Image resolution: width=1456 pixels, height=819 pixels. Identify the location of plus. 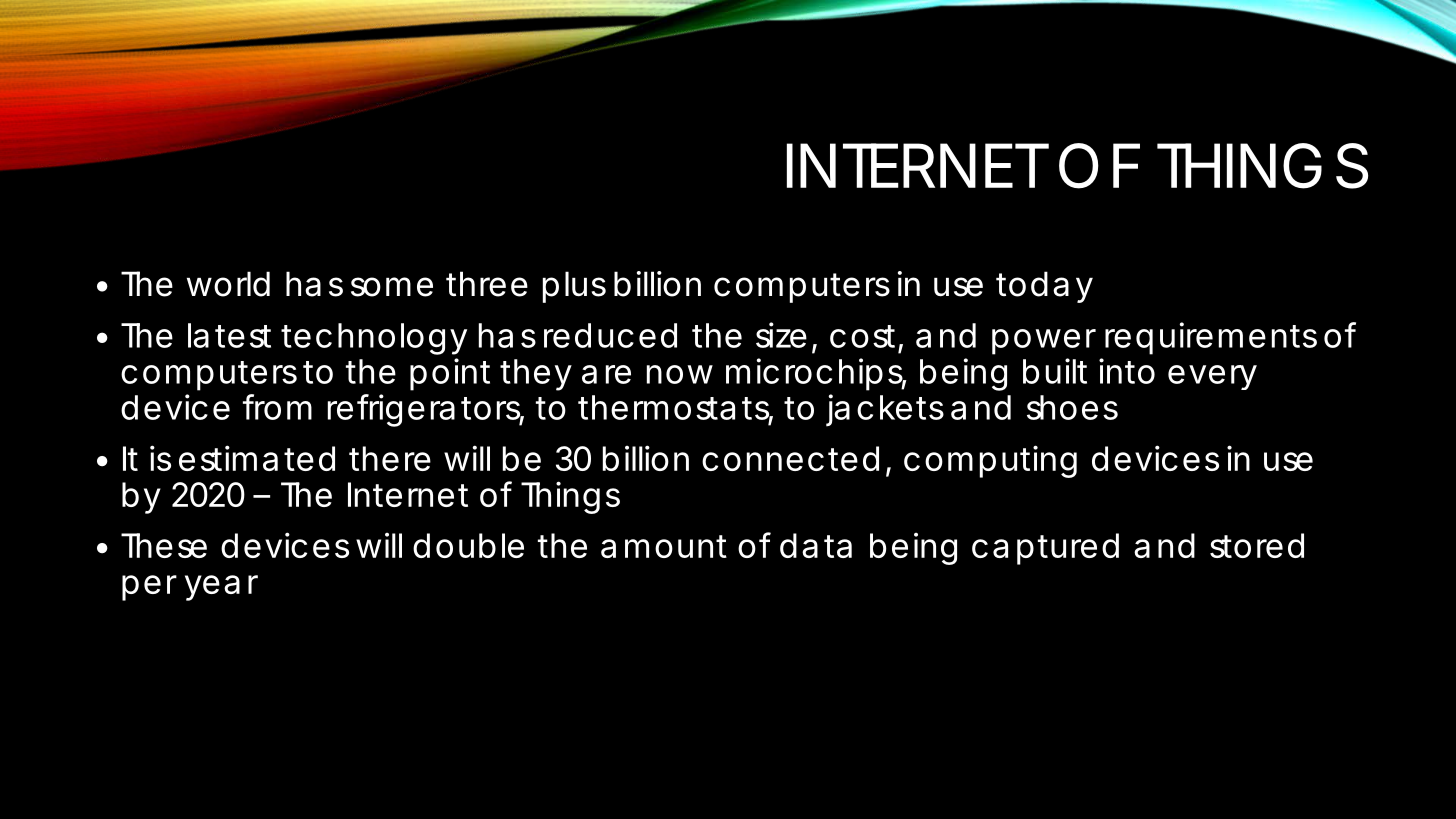
(574, 287).
